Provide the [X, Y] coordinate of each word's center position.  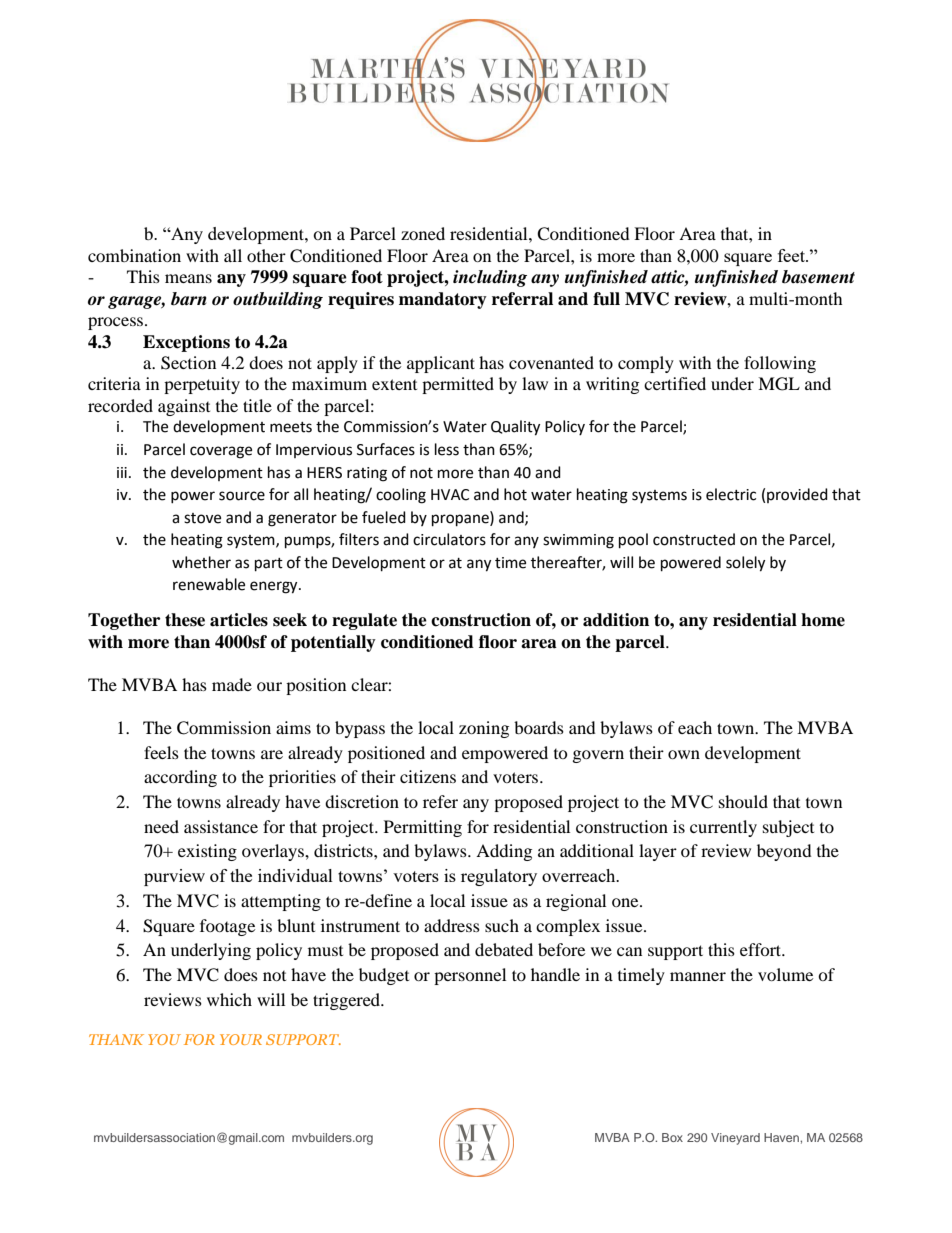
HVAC [450, 495]
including [490, 278]
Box [672, 1137]
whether [201, 562]
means [188, 278]
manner [698, 976]
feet [792, 255]
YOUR [241, 1039]
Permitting [423, 828]
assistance [221, 826]
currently [723, 828]
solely [745, 564]
